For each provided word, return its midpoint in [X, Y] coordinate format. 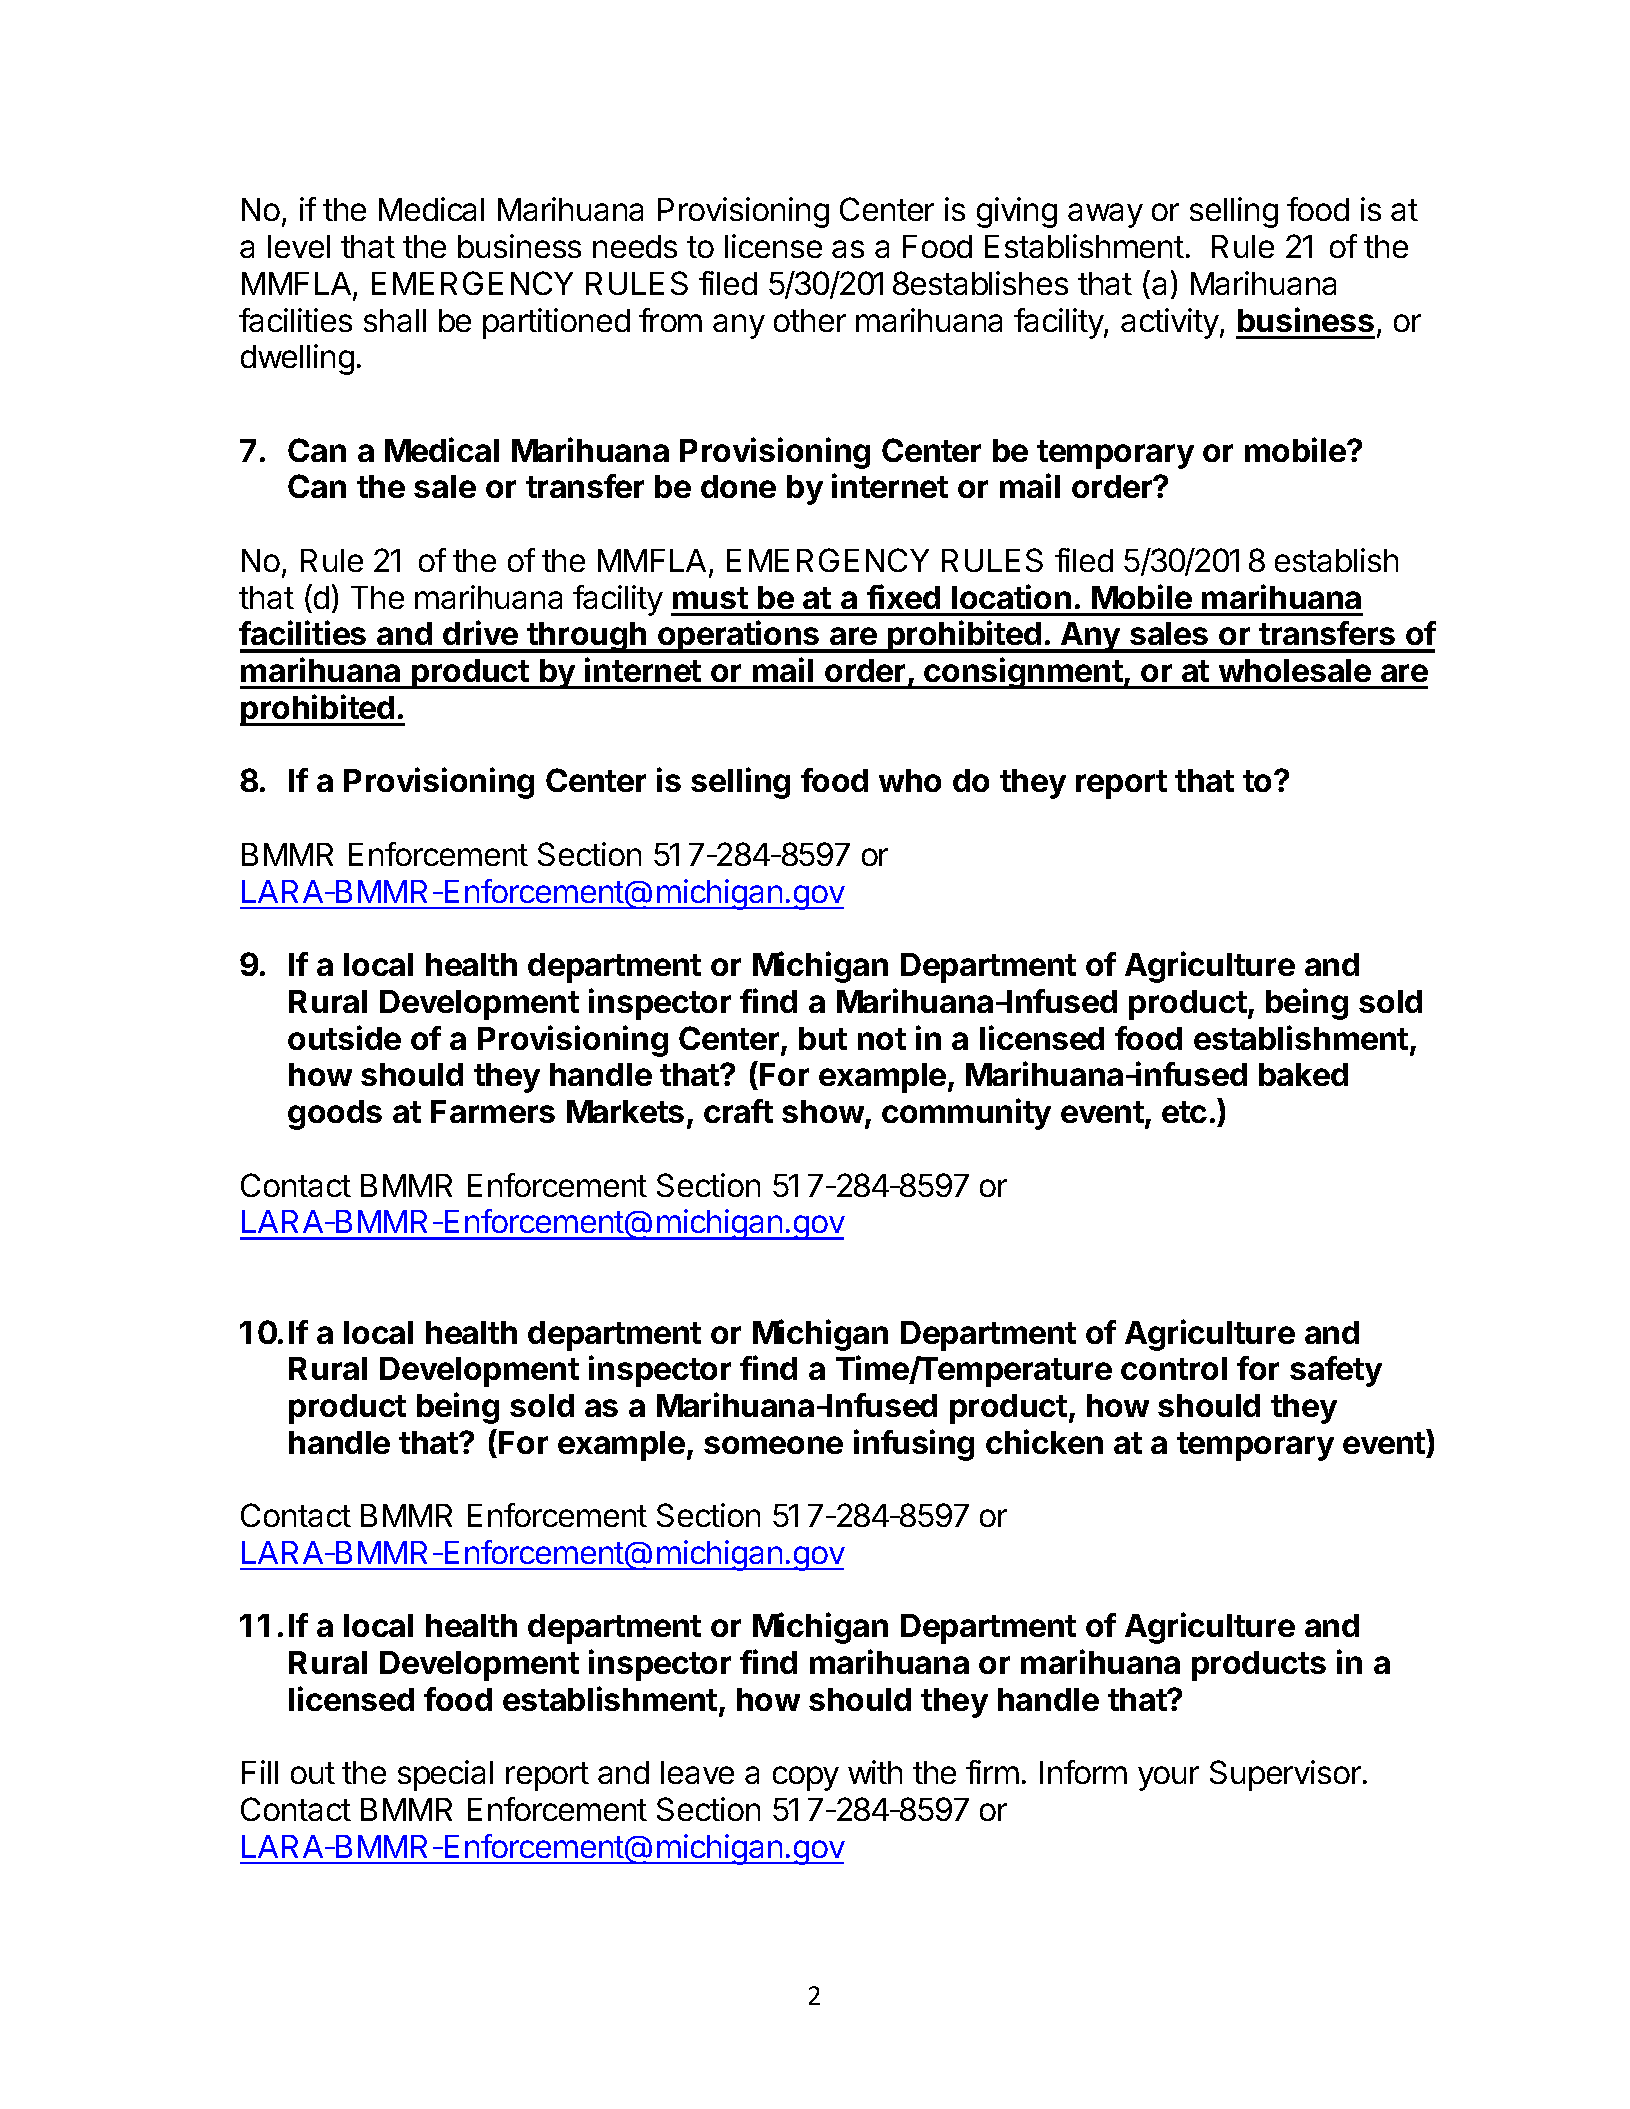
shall [395, 320]
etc [1184, 1112]
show [823, 1111]
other [810, 320]
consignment [1024, 673]
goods [335, 1115]
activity [1171, 323]
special [445, 1775]
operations [739, 636]
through [587, 637]
